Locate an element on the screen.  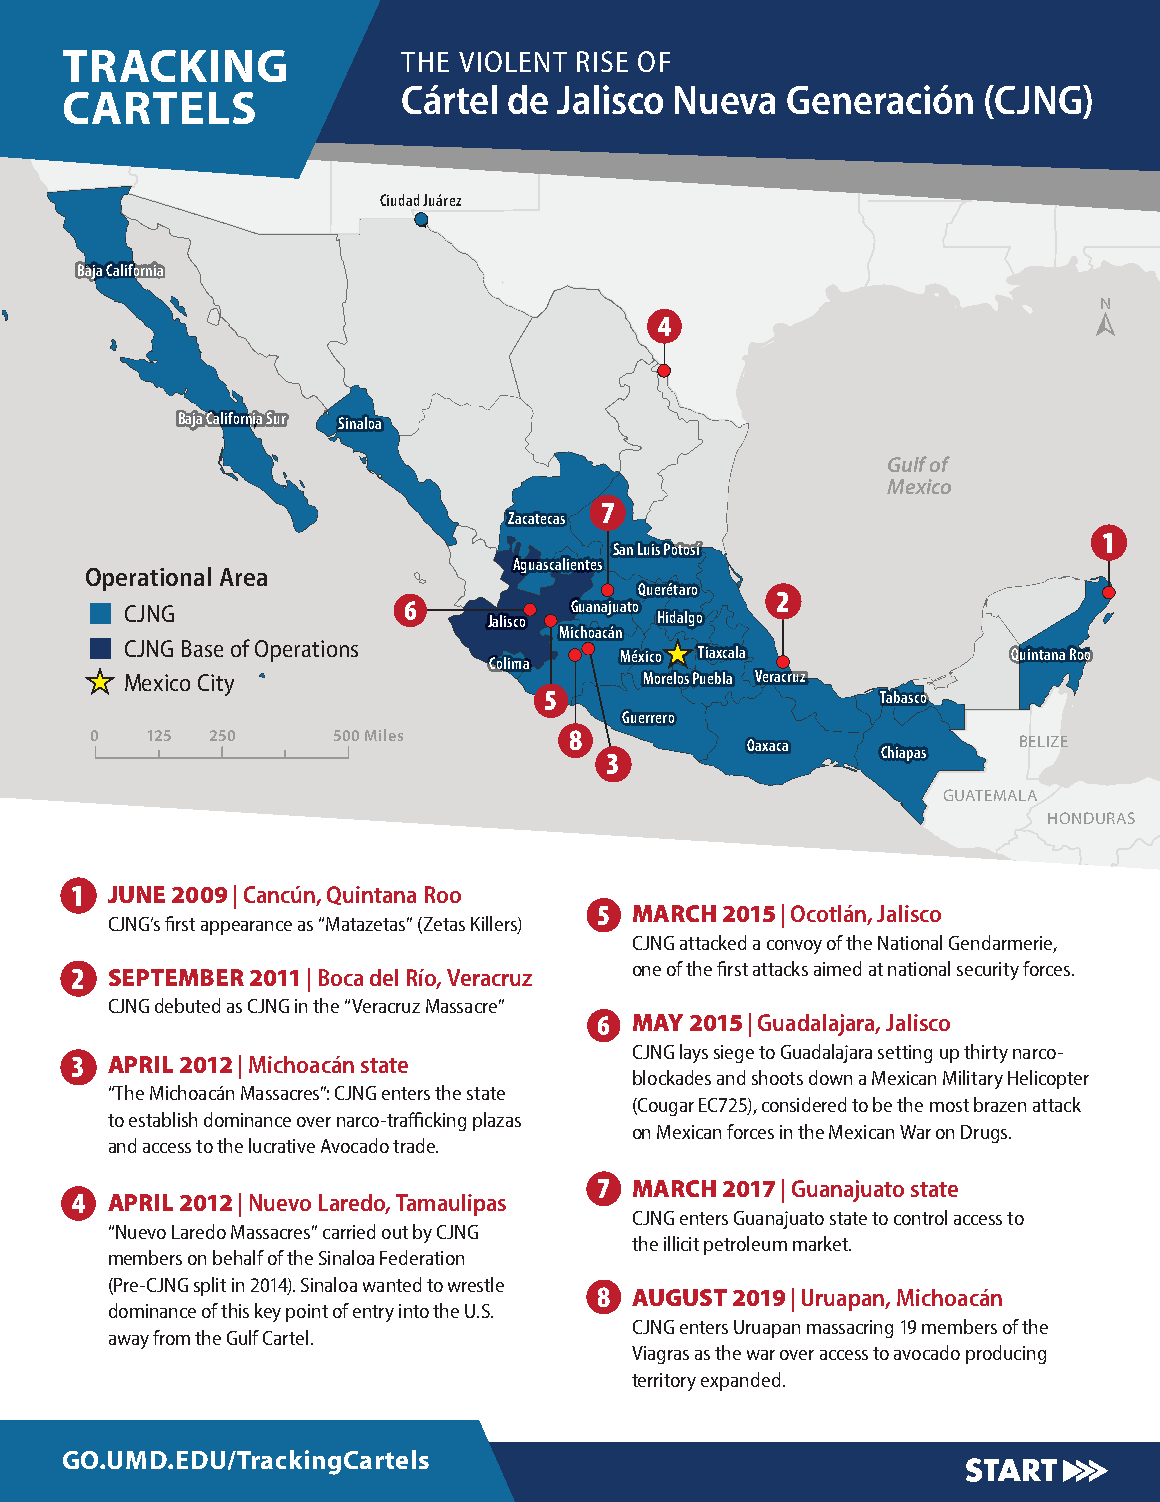
Ciudad is located at coordinates (399, 200).
